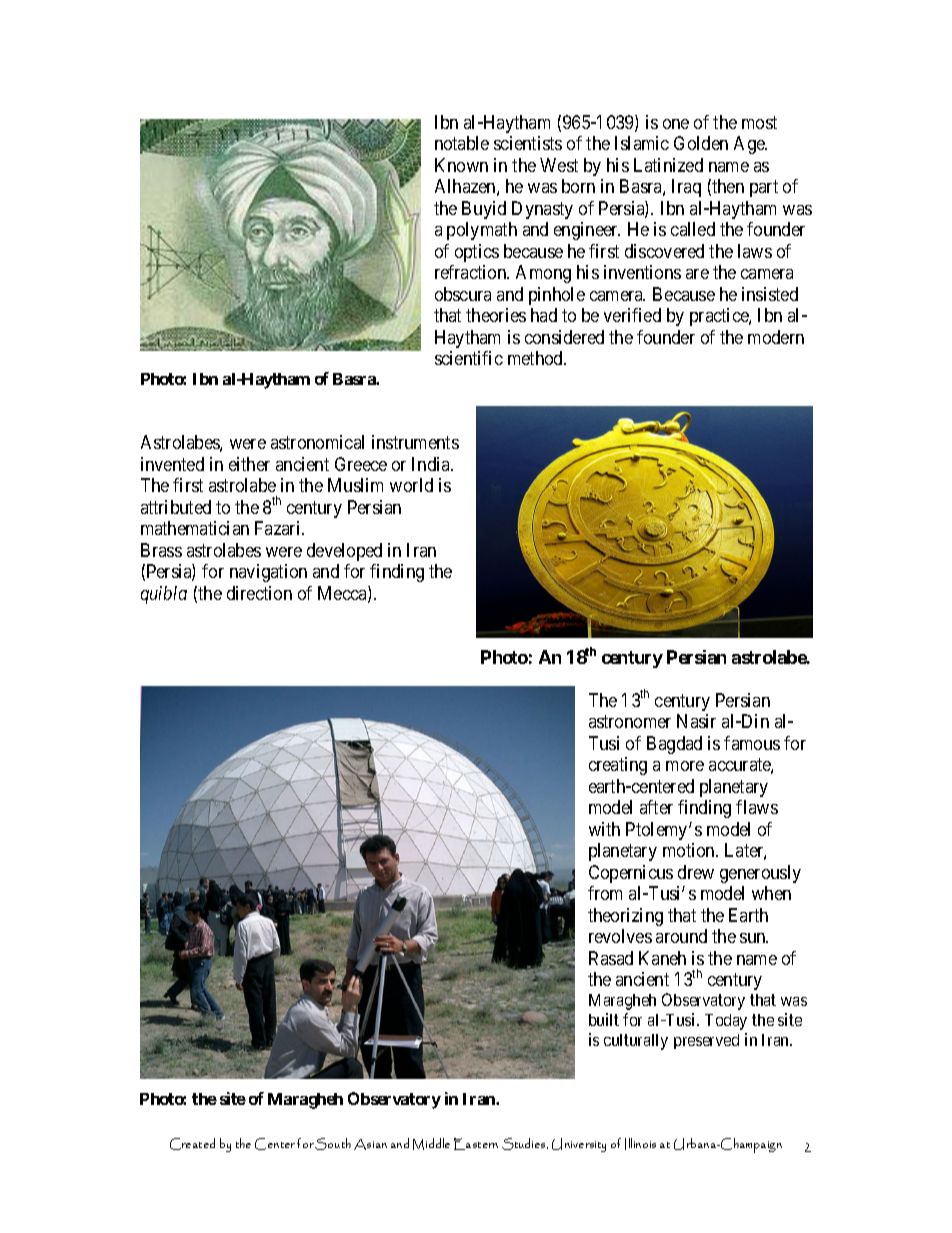 The height and width of the screenshot is (1233, 952). What do you see at coordinates (604, 829) in the screenshot?
I see `with` at bounding box center [604, 829].
